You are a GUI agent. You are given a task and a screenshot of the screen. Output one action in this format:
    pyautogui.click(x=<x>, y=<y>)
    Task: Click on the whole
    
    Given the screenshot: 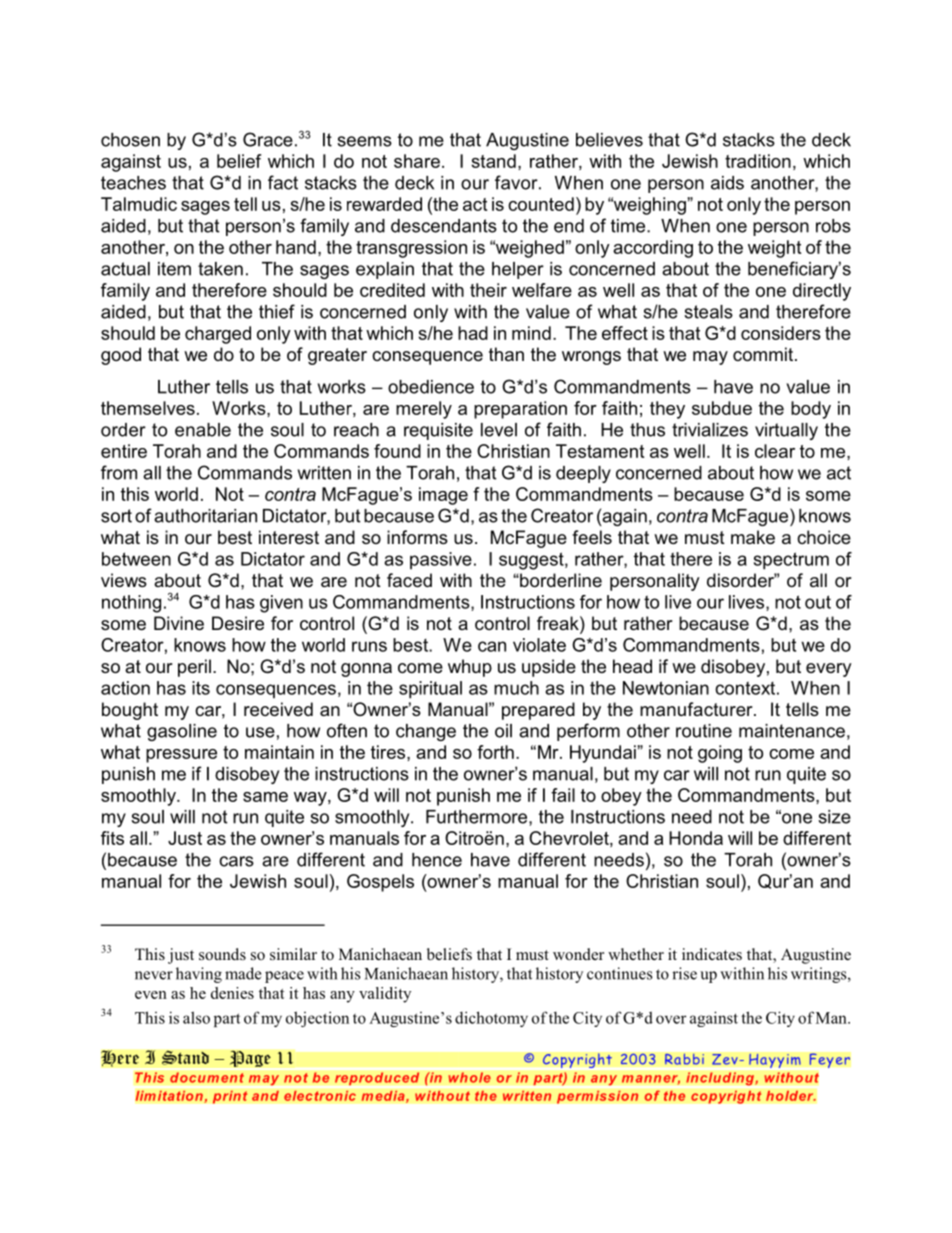 What is the action you would take?
    pyautogui.click(x=469, y=1077)
